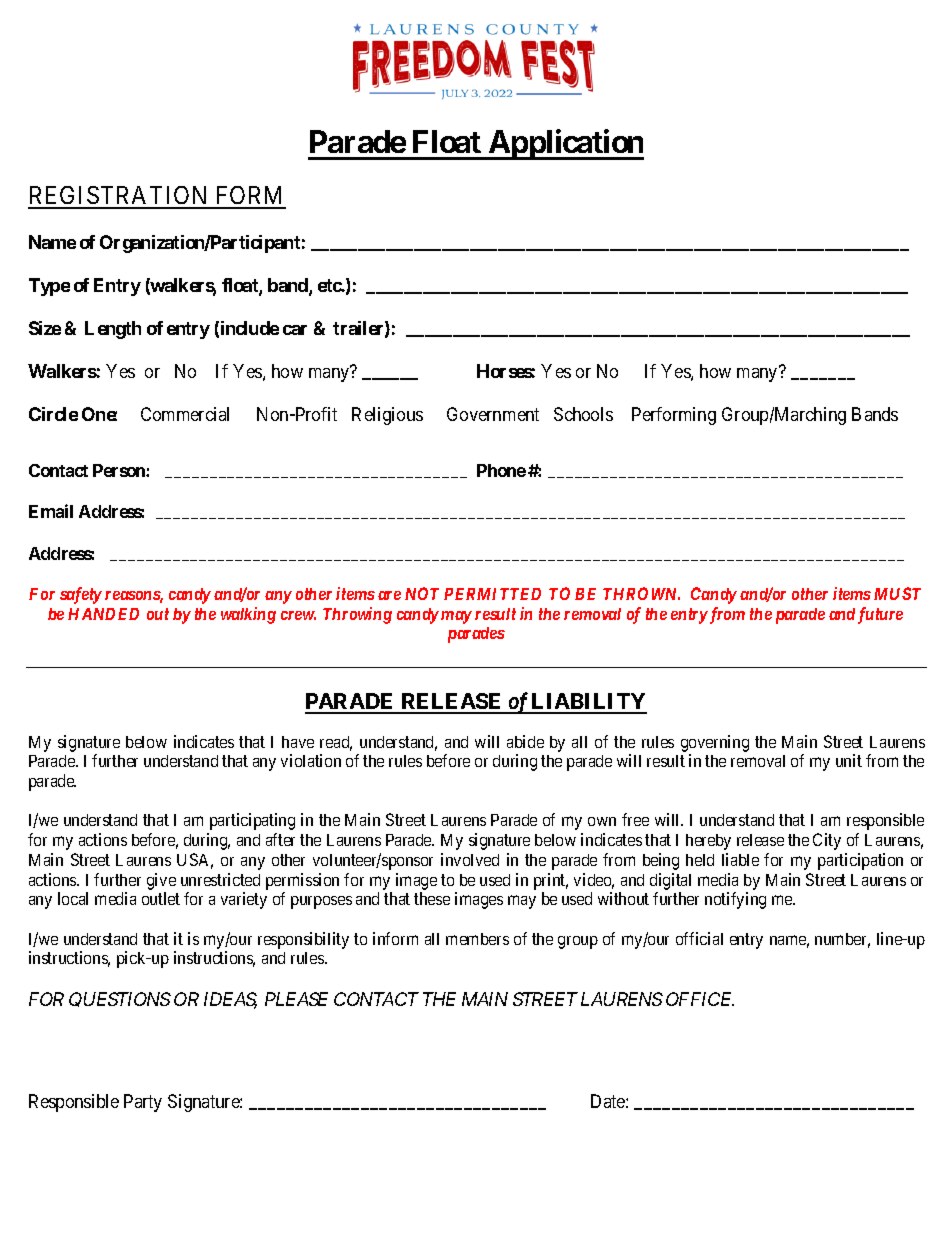  What do you see at coordinates (897, 593) in the screenshot?
I see `MUST` at bounding box center [897, 593].
